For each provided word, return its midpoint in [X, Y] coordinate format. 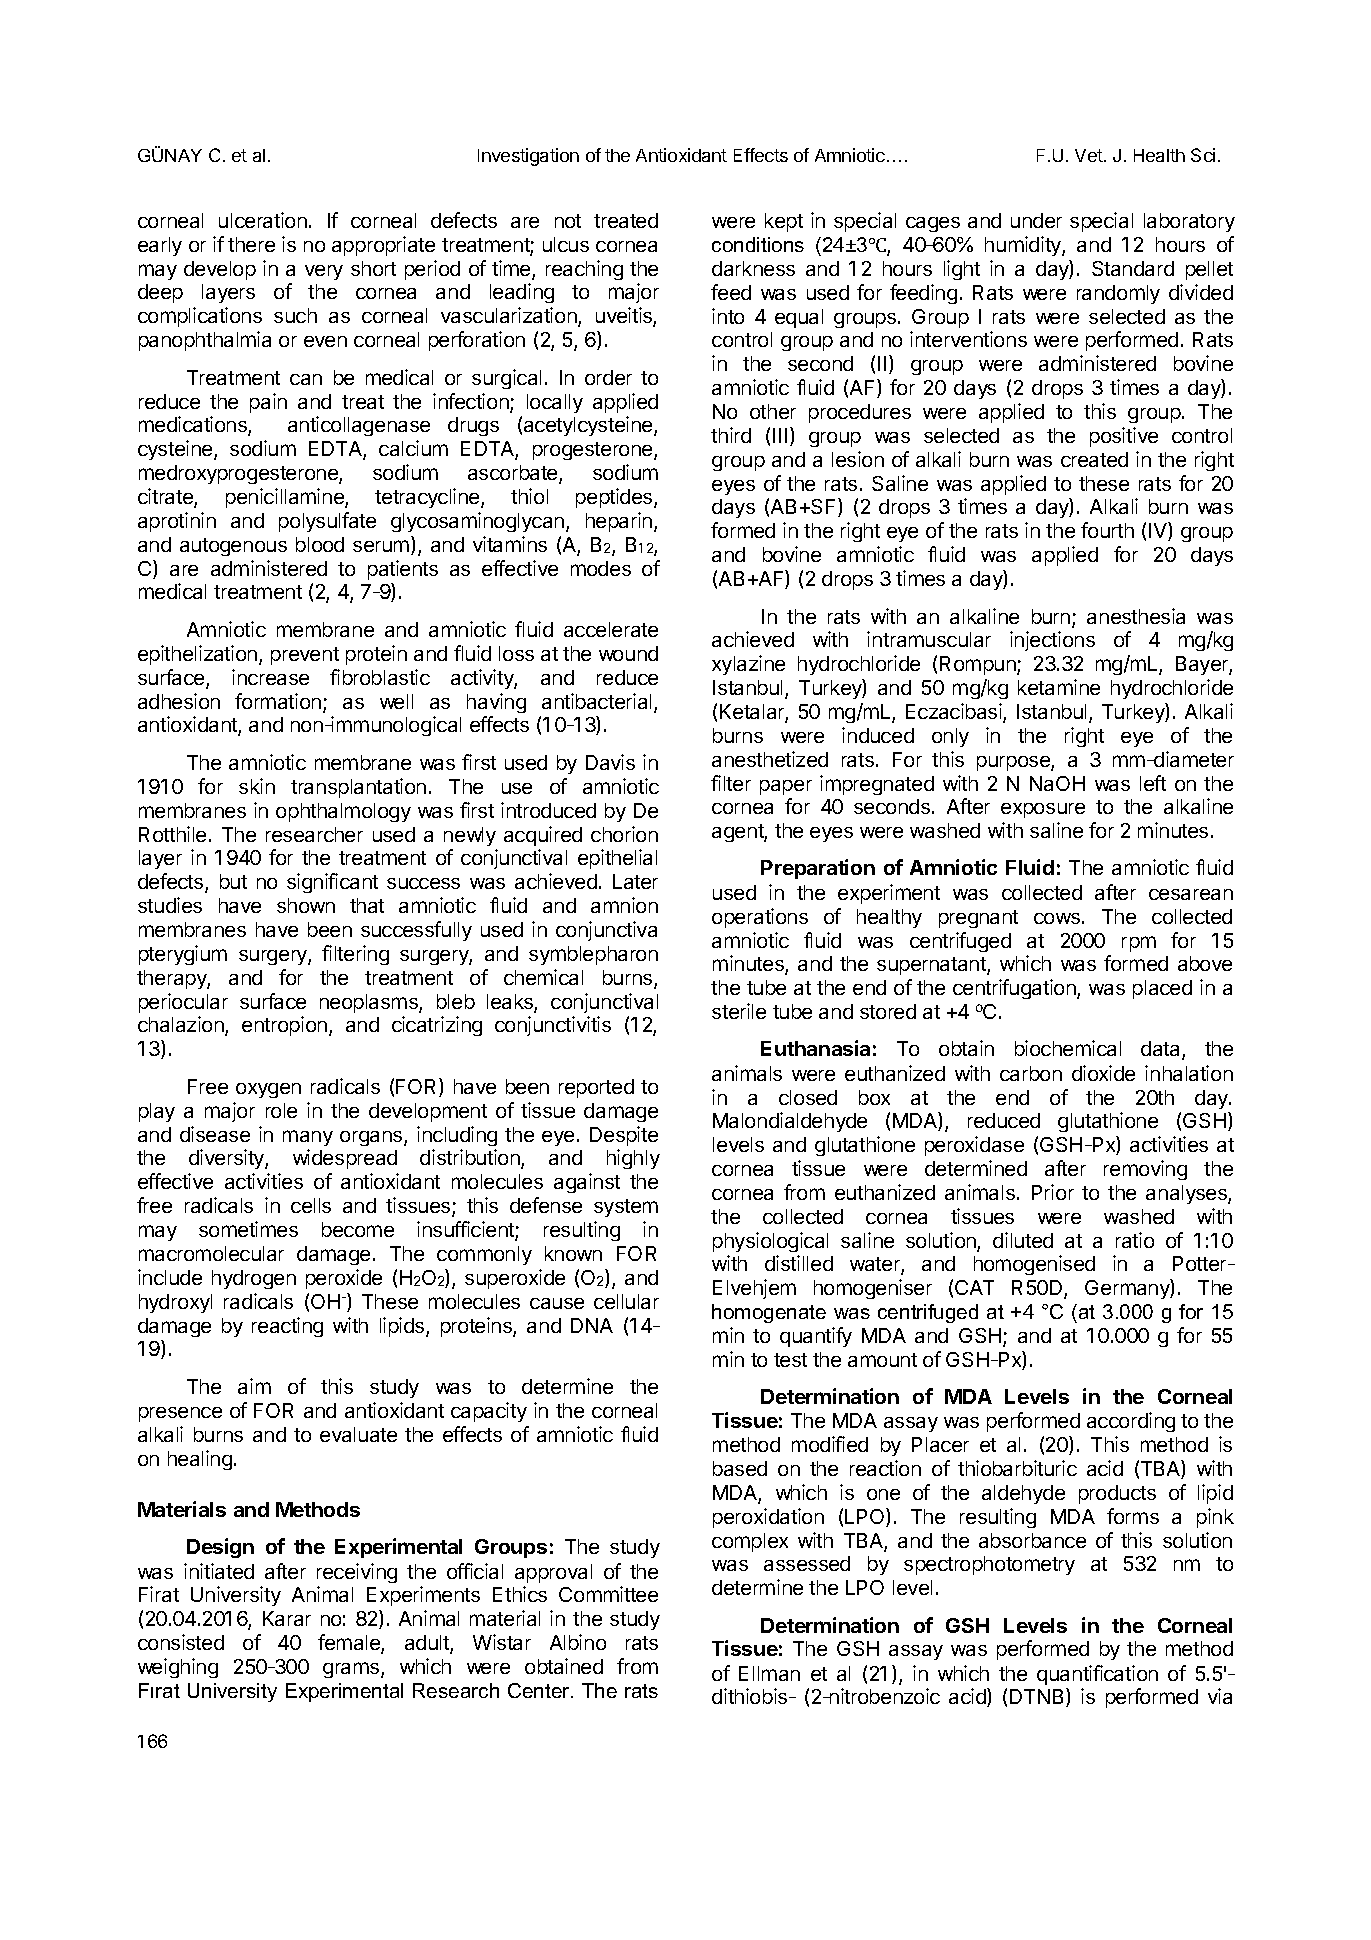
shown [306, 905]
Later [635, 881]
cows [1057, 918]
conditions [758, 244]
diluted [1023, 1240]
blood [320, 544]
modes [601, 568]
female [350, 1643]
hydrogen [254, 1279]
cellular [626, 1301]
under [1036, 220]
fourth [1107, 530]
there [251, 244]
